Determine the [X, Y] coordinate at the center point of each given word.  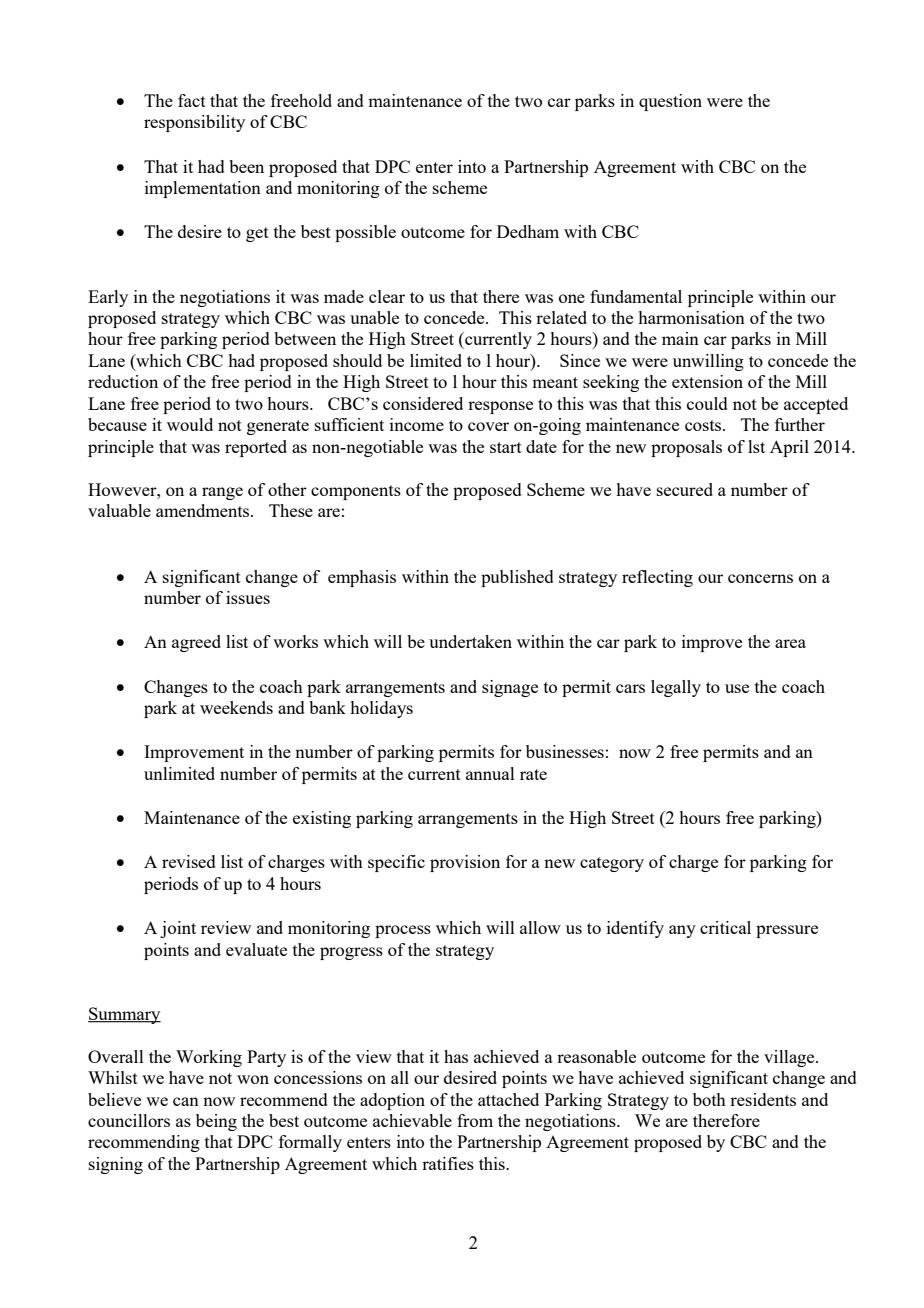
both [709, 1099]
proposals [686, 448]
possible [365, 233]
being [216, 1122]
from [475, 1120]
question [670, 102]
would [190, 424]
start [506, 447]
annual [490, 773]
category [612, 864]
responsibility [194, 123]
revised [189, 861]
